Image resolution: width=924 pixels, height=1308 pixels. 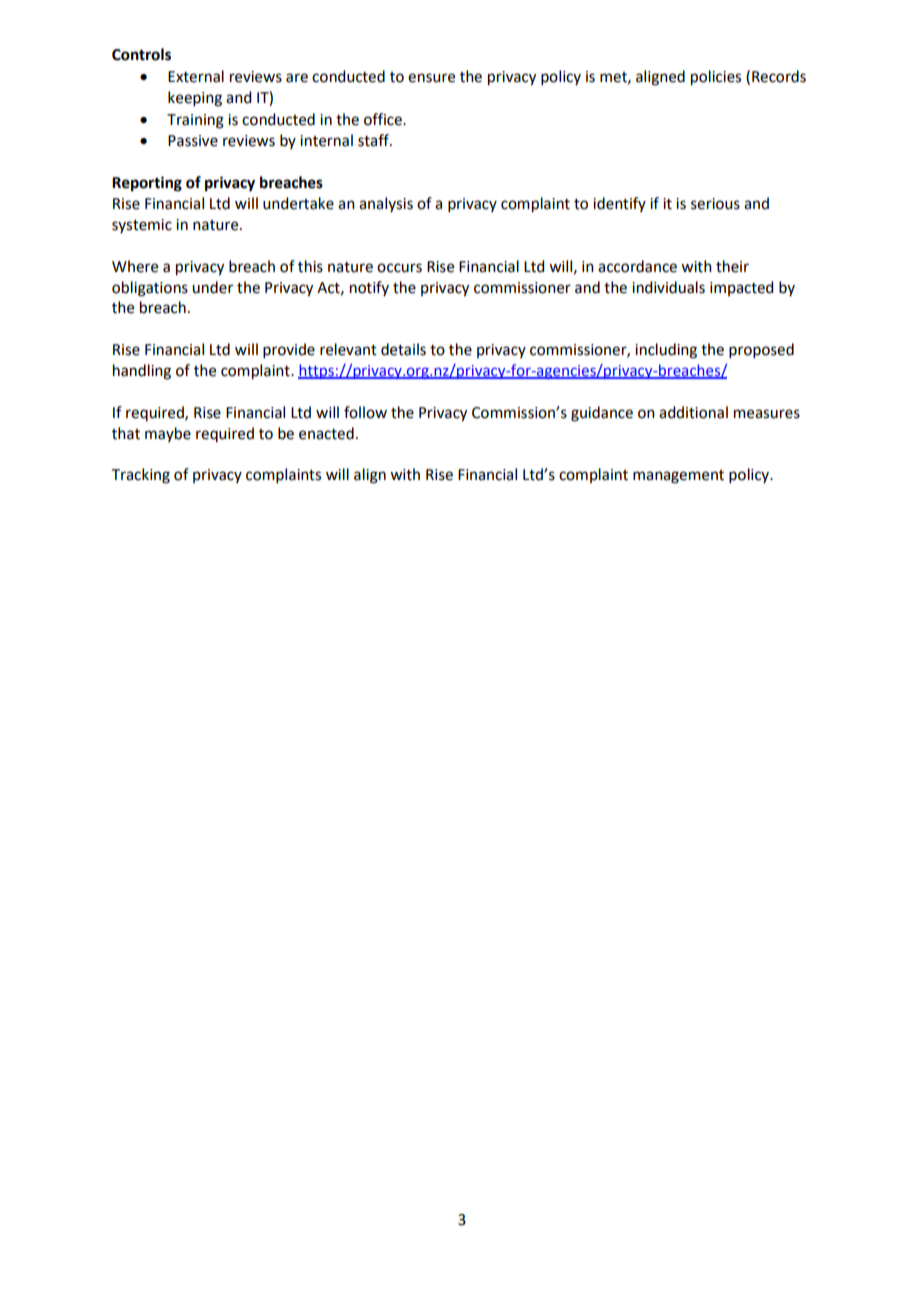 I want to click on External, so click(x=196, y=76).
